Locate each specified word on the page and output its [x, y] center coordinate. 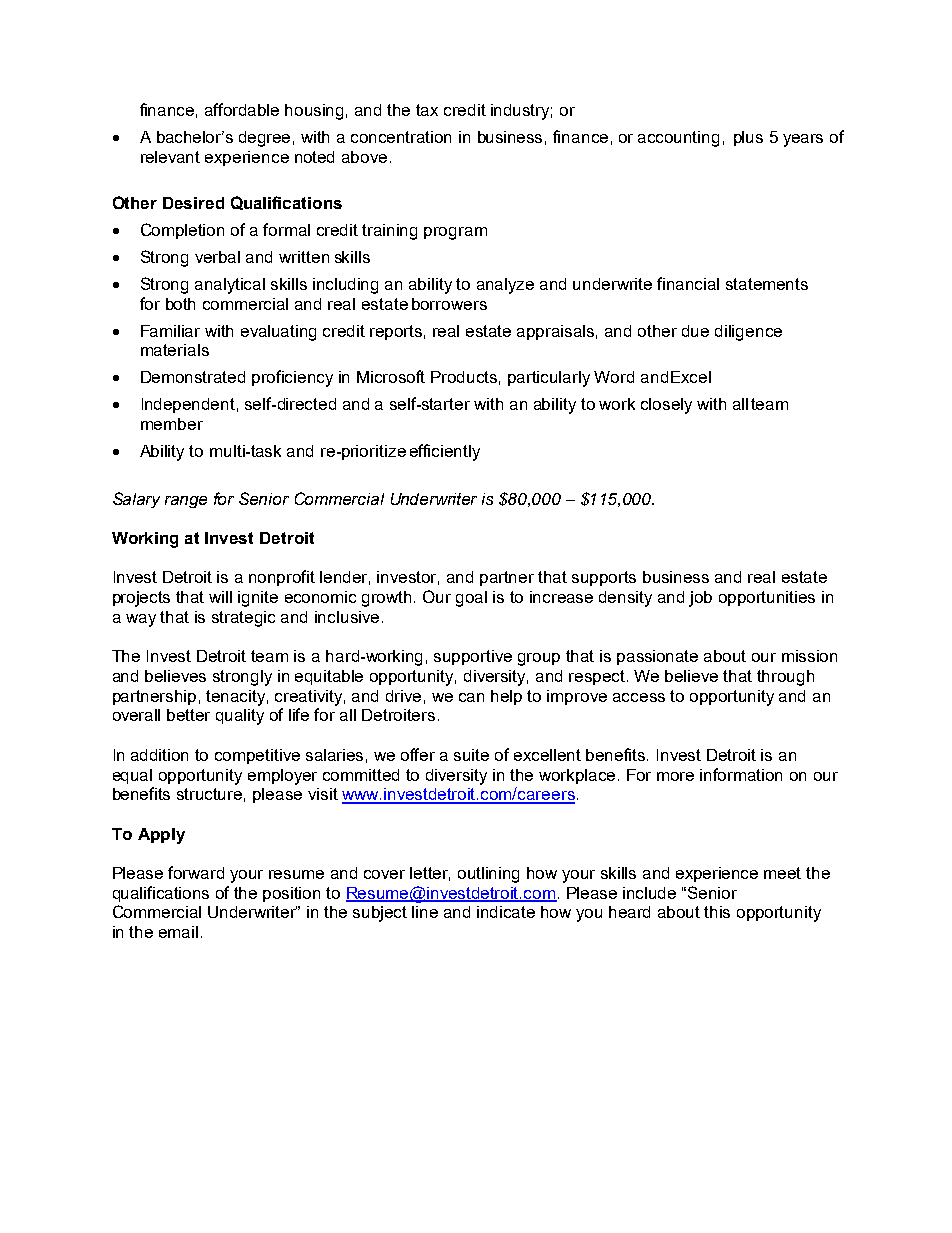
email [178, 932]
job [700, 599]
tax [427, 110]
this [717, 912]
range [186, 502]
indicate [506, 912]
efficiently [445, 452]
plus [748, 138]
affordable [242, 109]
